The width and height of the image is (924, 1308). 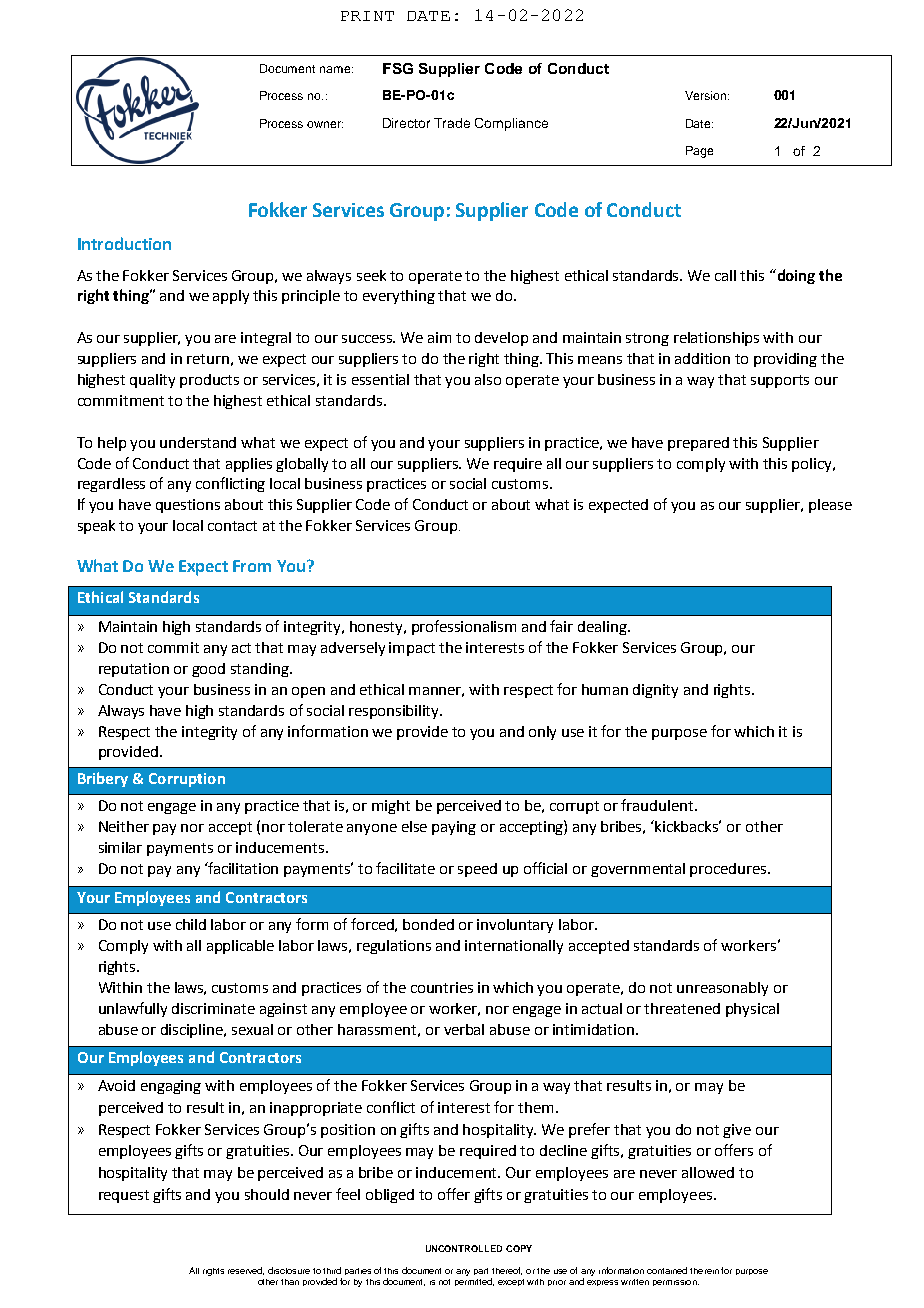 I want to click on bonded, so click(x=428, y=924).
